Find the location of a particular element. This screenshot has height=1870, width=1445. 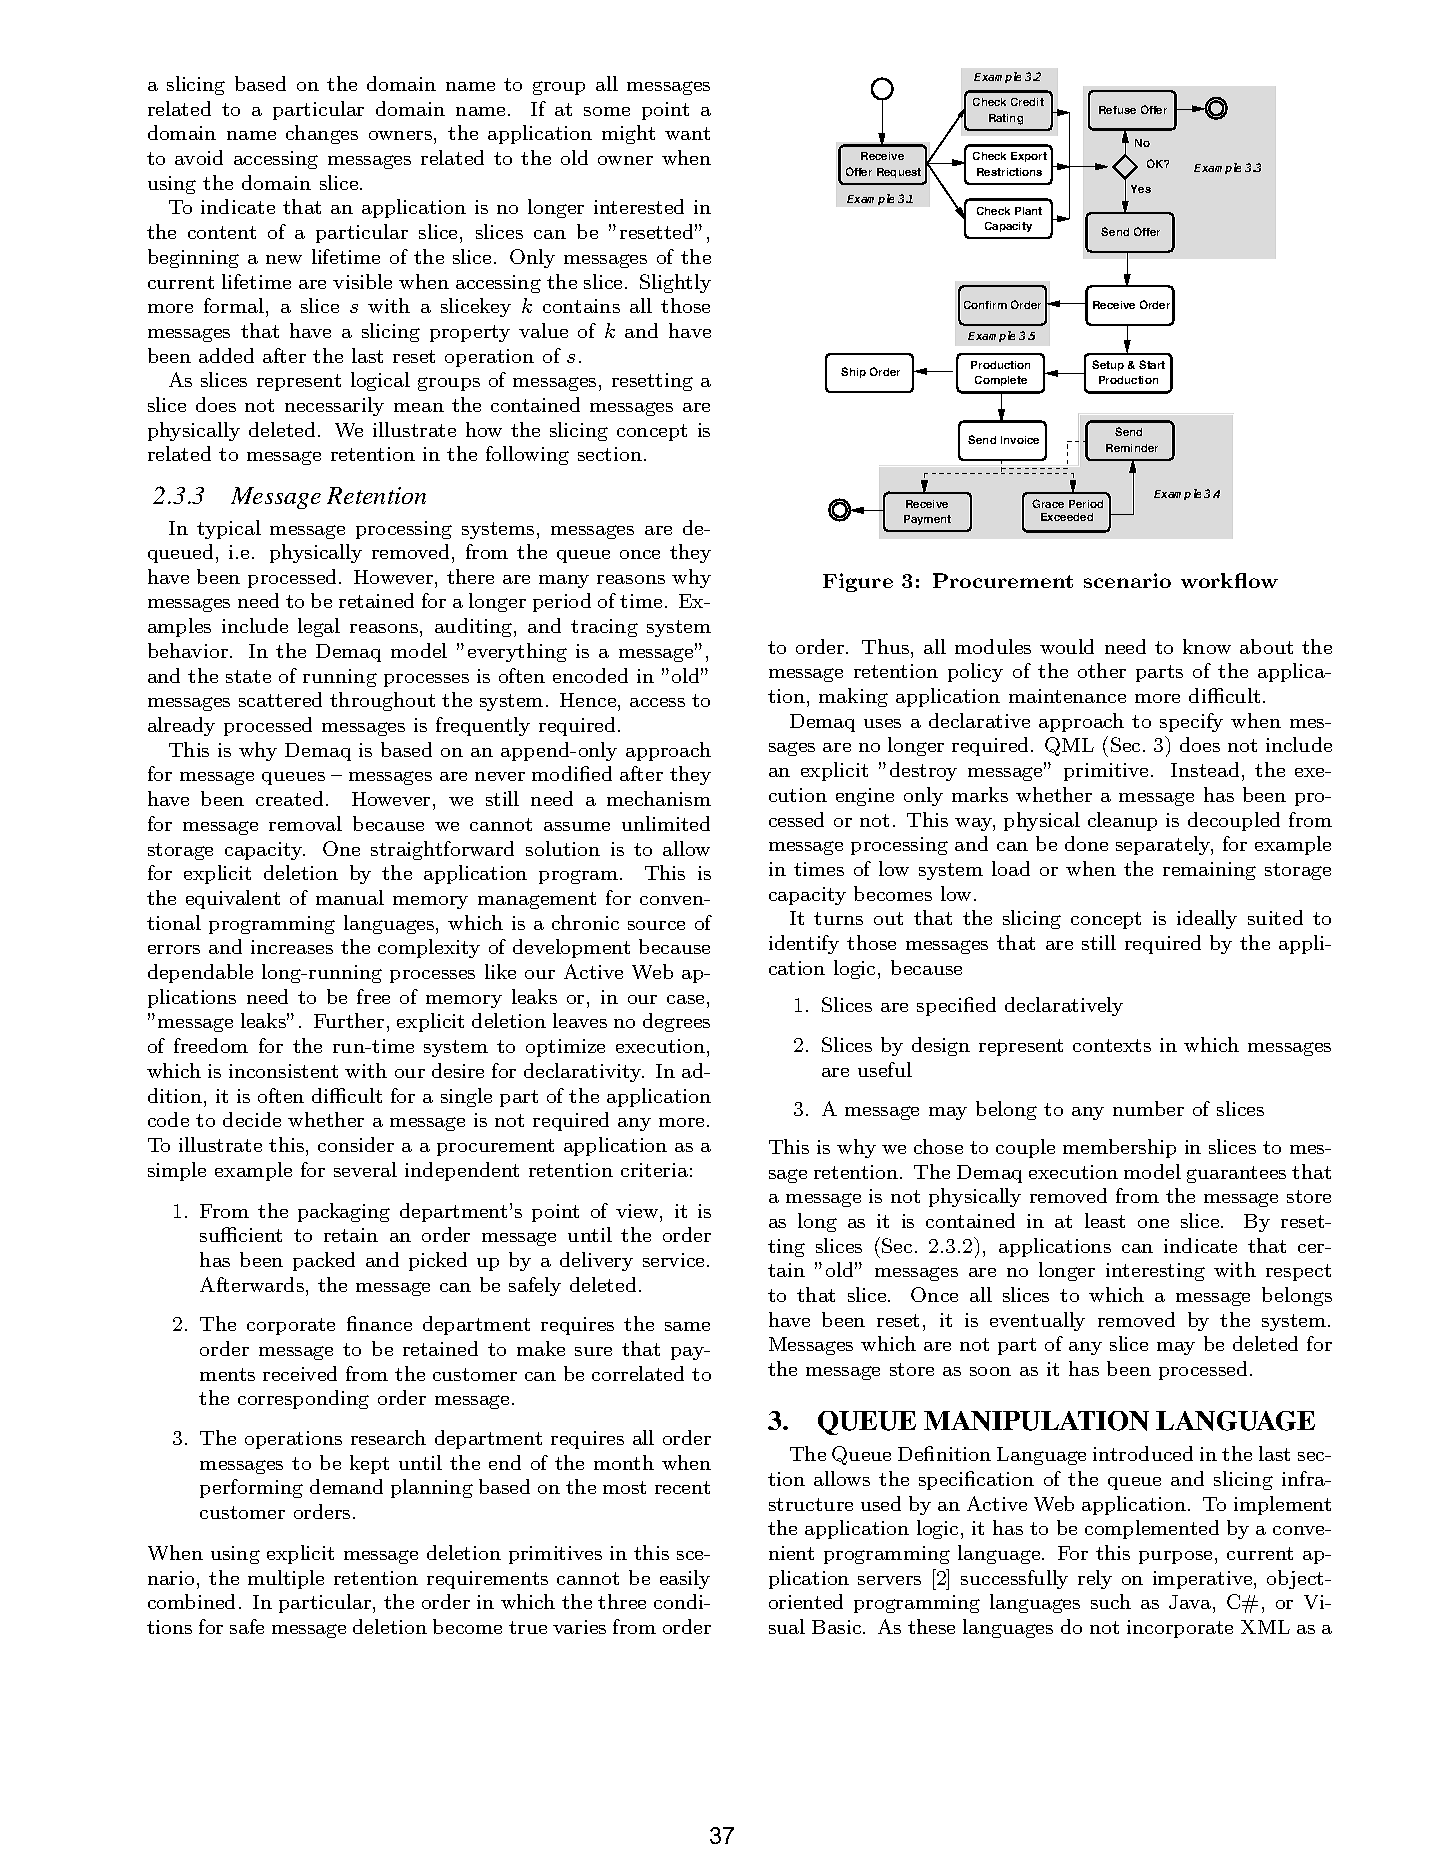

changes is located at coordinates (322, 134).
